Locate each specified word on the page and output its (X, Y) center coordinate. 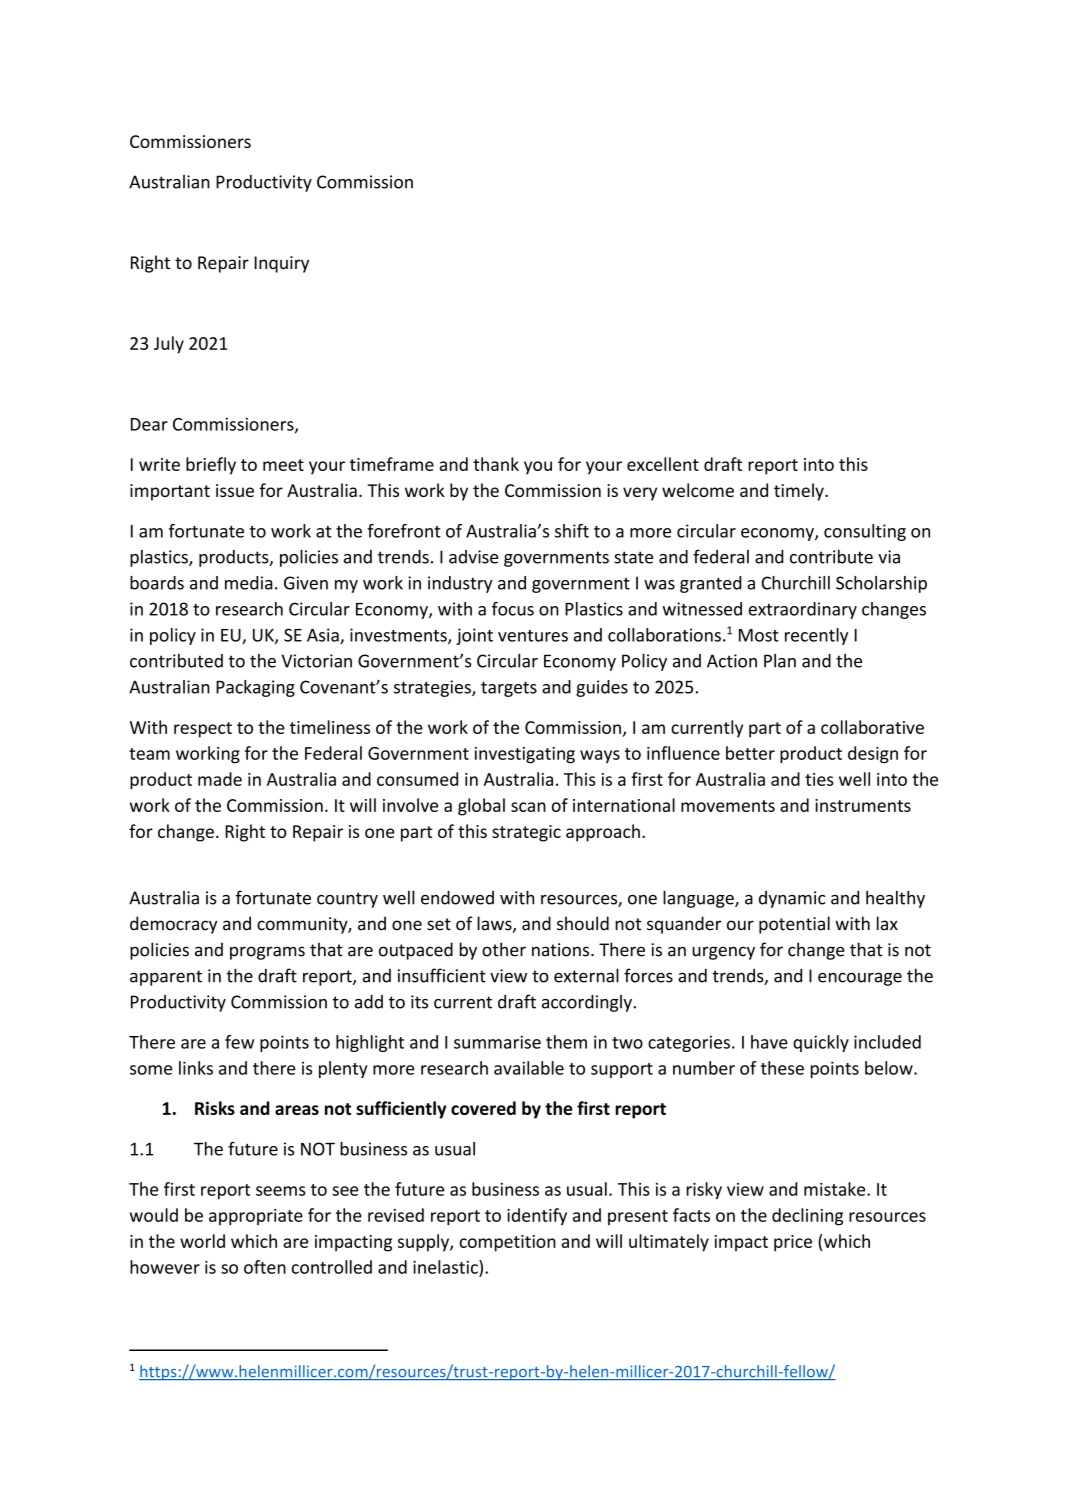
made (220, 779)
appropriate (256, 1217)
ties (819, 779)
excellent (663, 464)
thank (496, 464)
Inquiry (281, 264)
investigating (525, 755)
